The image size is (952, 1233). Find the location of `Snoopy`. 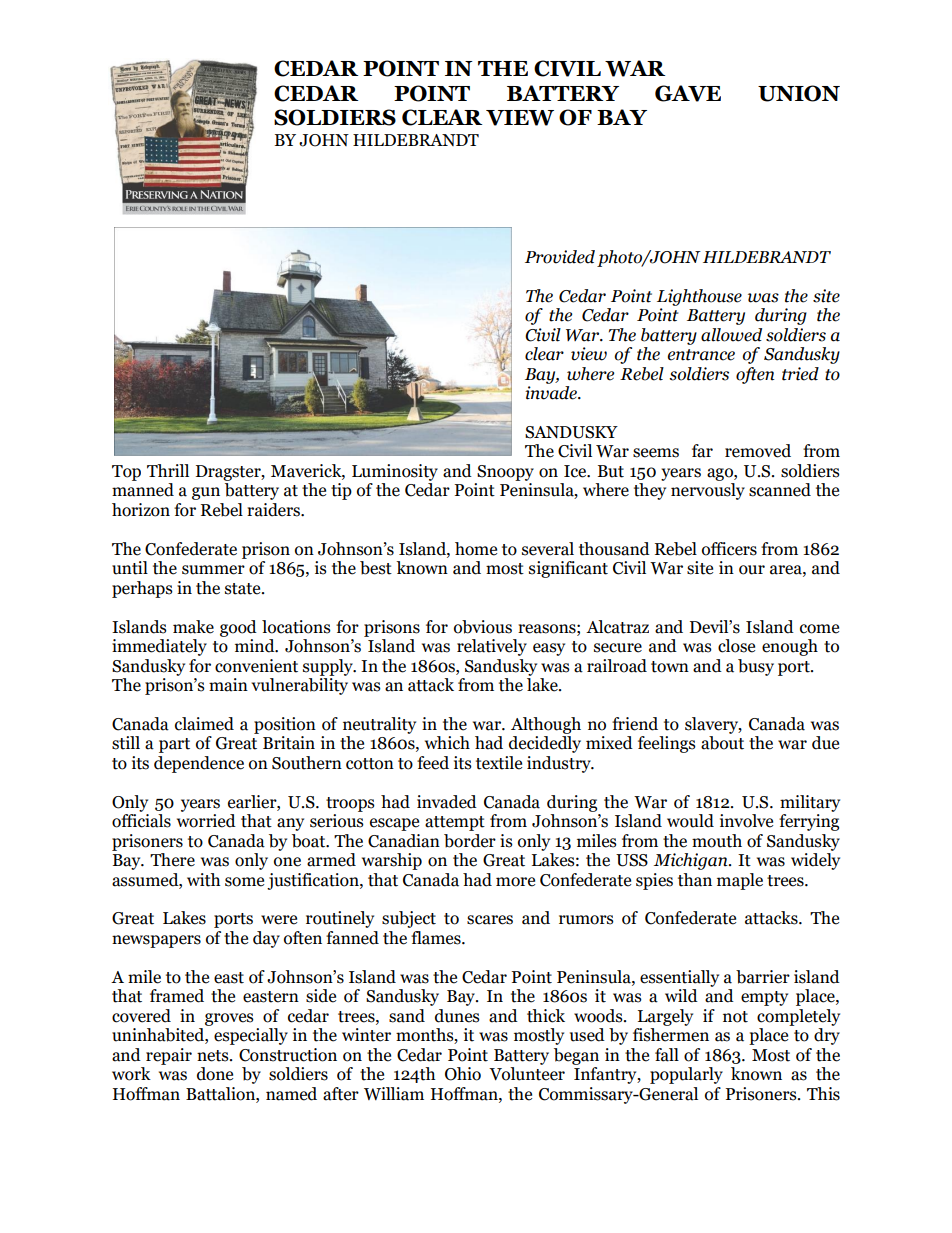

Snoopy is located at coordinates (505, 473).
